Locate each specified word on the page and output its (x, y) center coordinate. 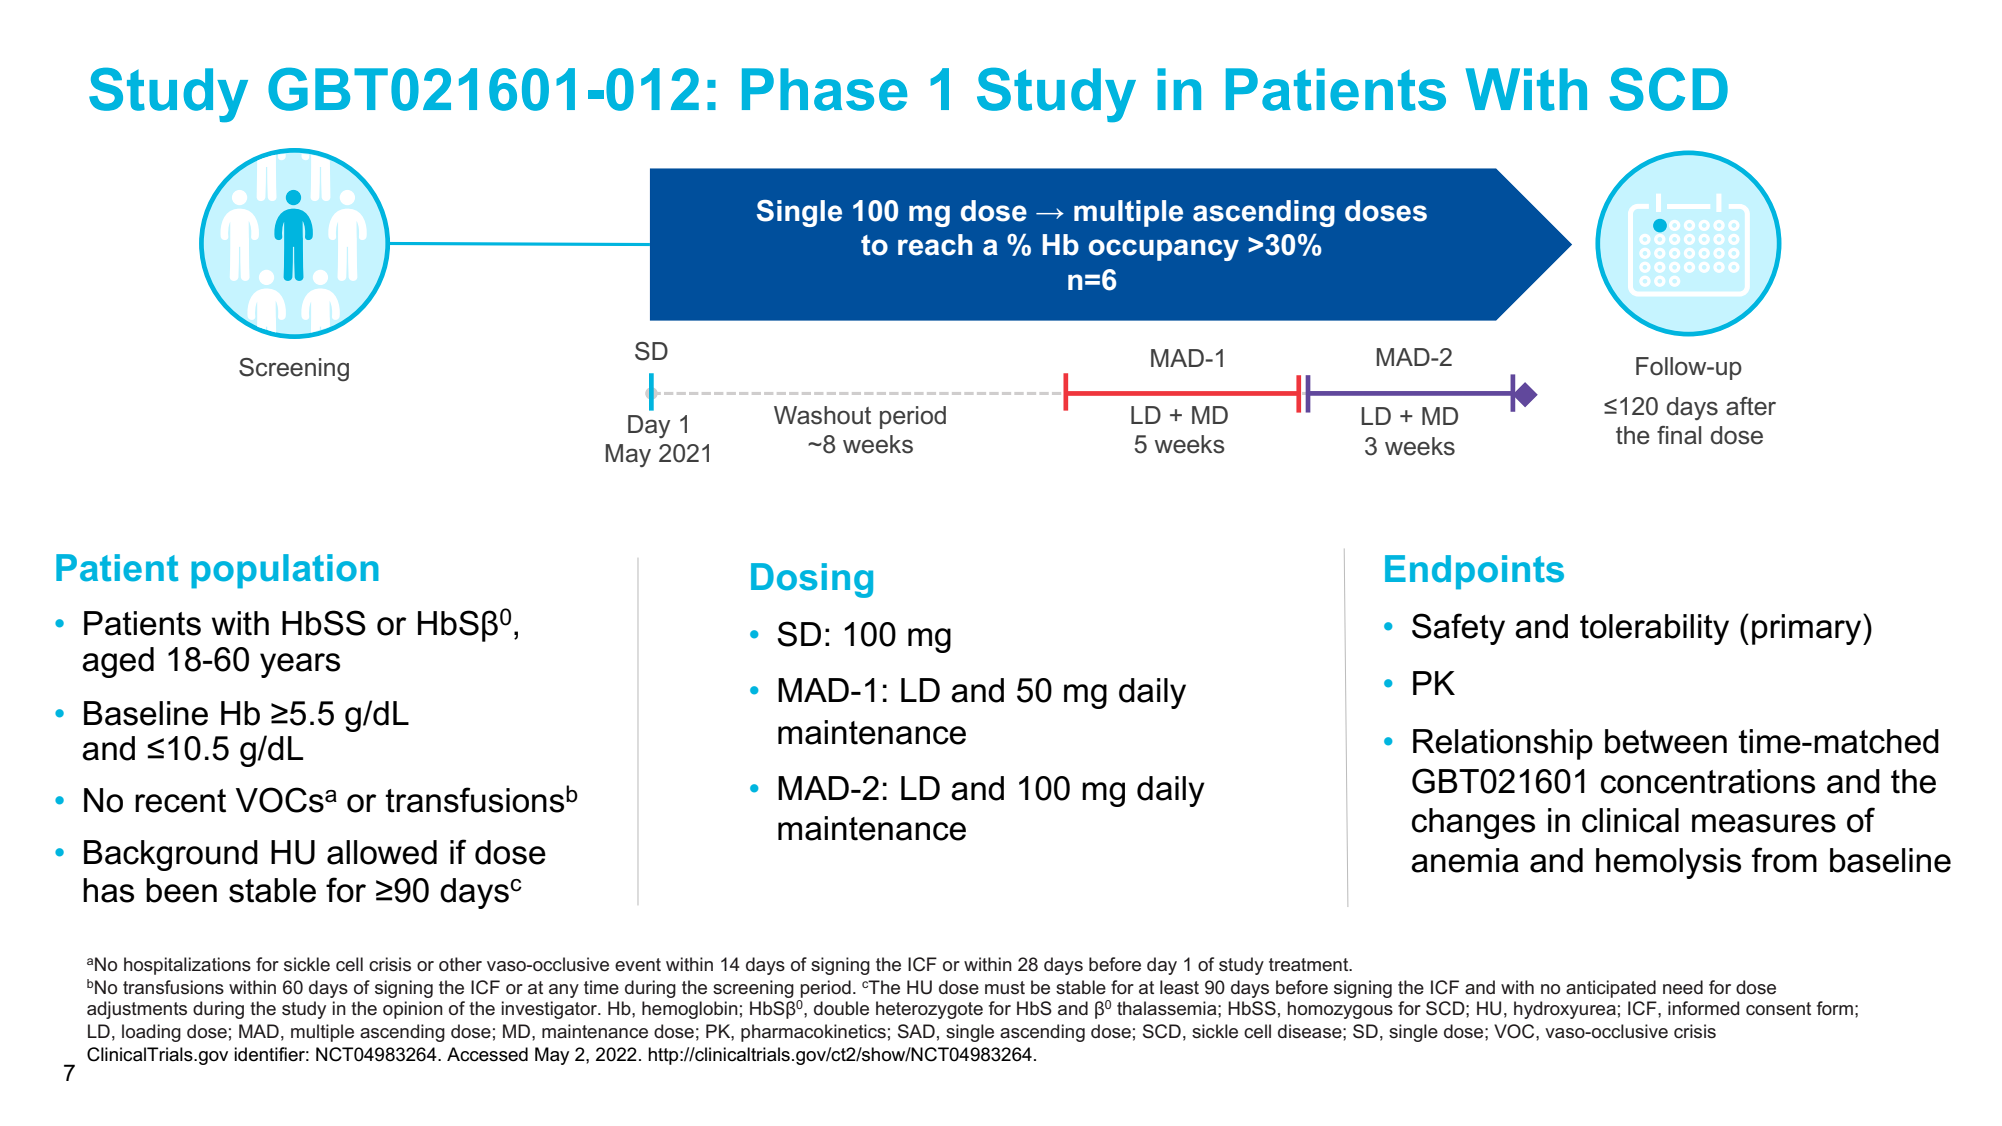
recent (180, 801)
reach (935, 245)
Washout (822, 415)
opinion (413, 1010)
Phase (824, 89)
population (285, 571)
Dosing (812, 580)
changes (1473, 823)
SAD (916, 1031)
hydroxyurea (1565, 1010)
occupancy (1164, 250)
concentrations (1708, 781)
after (1751, 406)
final (1679, 435)
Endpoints (1474, 572)
